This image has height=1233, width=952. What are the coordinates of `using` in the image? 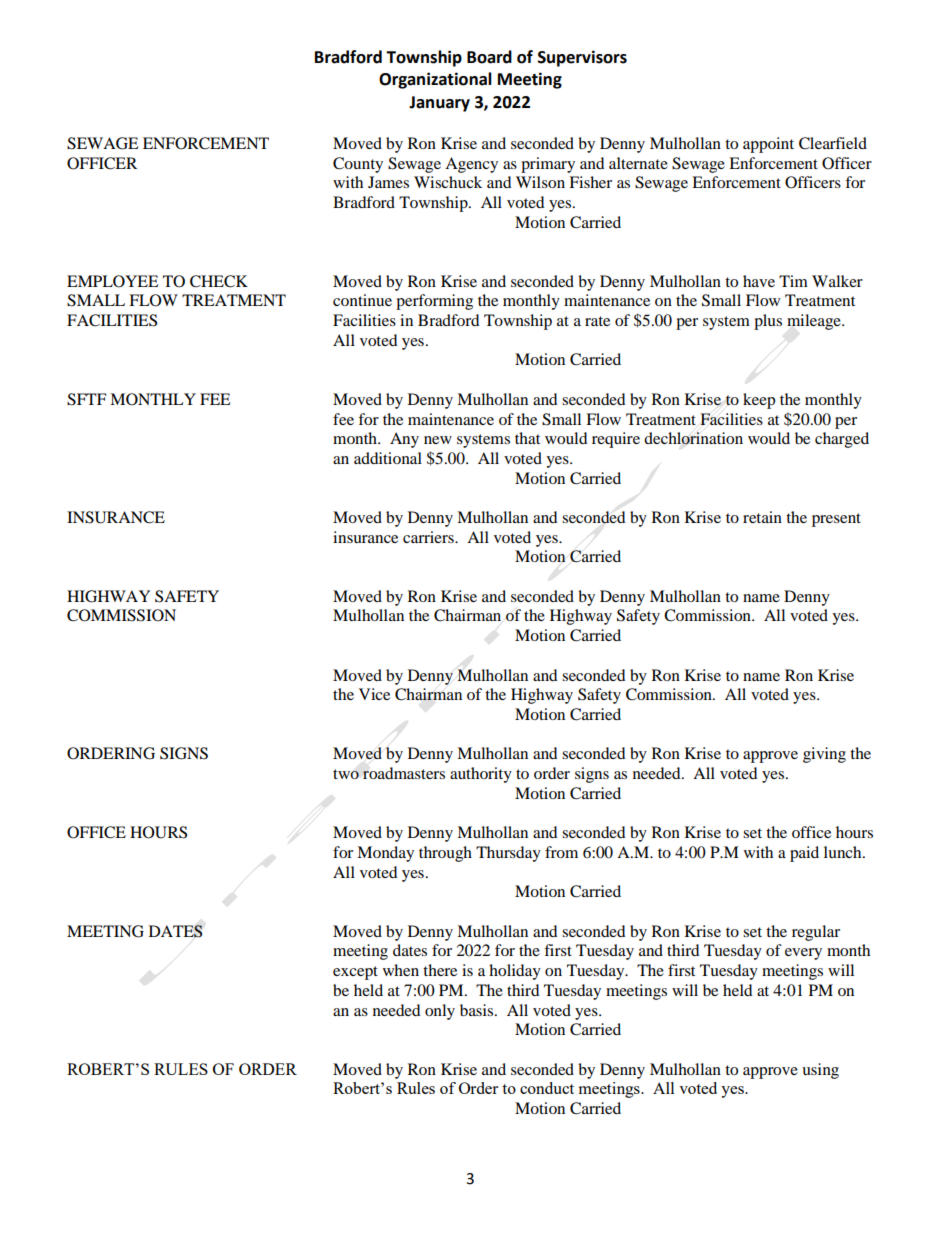 It's located at (820, 1071).
